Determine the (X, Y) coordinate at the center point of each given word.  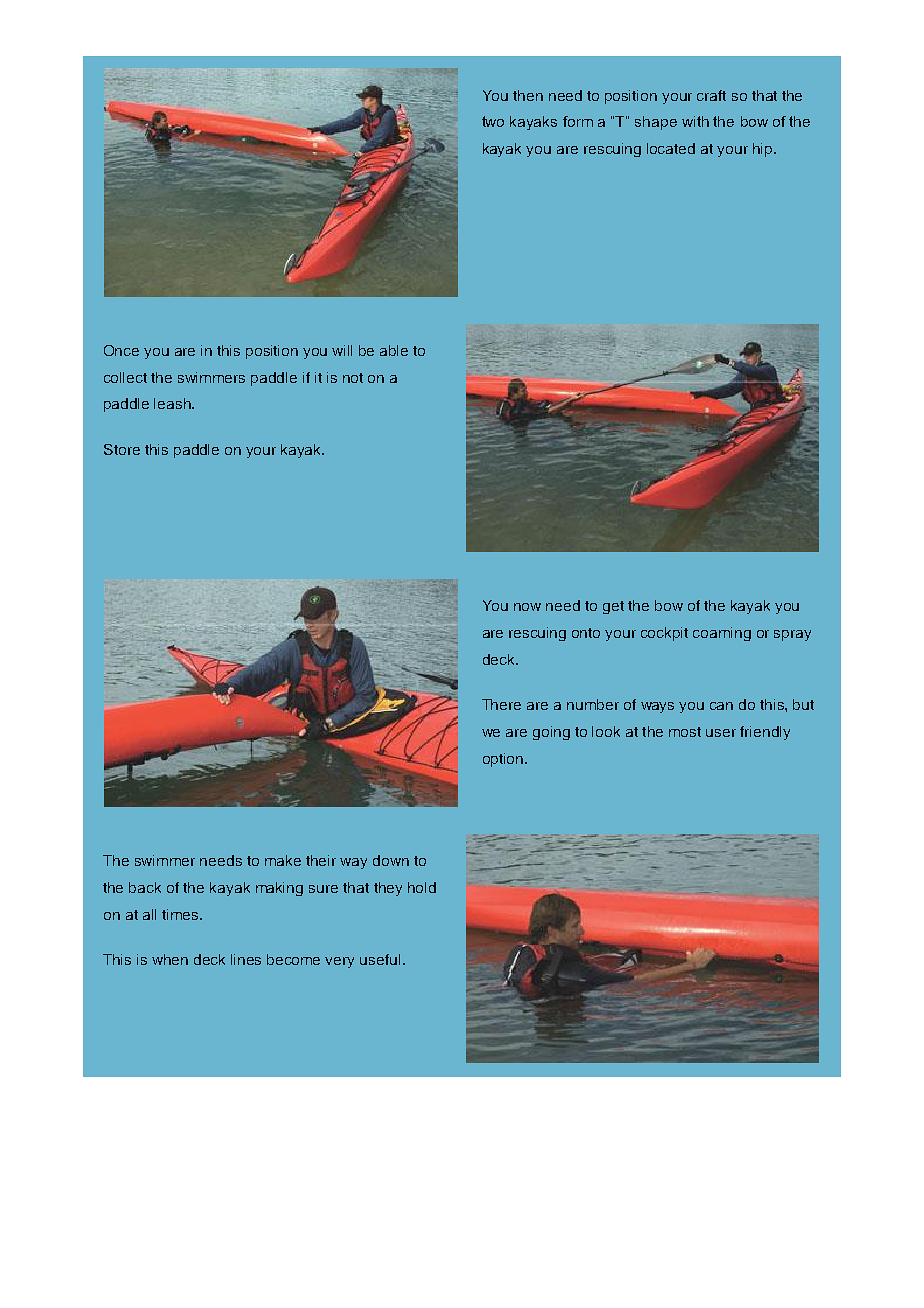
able (394, 350)
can (721, 706)
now (527, 607)
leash (173, 403)
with (695, 121)
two (493, 121)
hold (422, 887)
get (613, 607)
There (501, 704)
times (181, 914)
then (528, 95)
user (721, 733)
